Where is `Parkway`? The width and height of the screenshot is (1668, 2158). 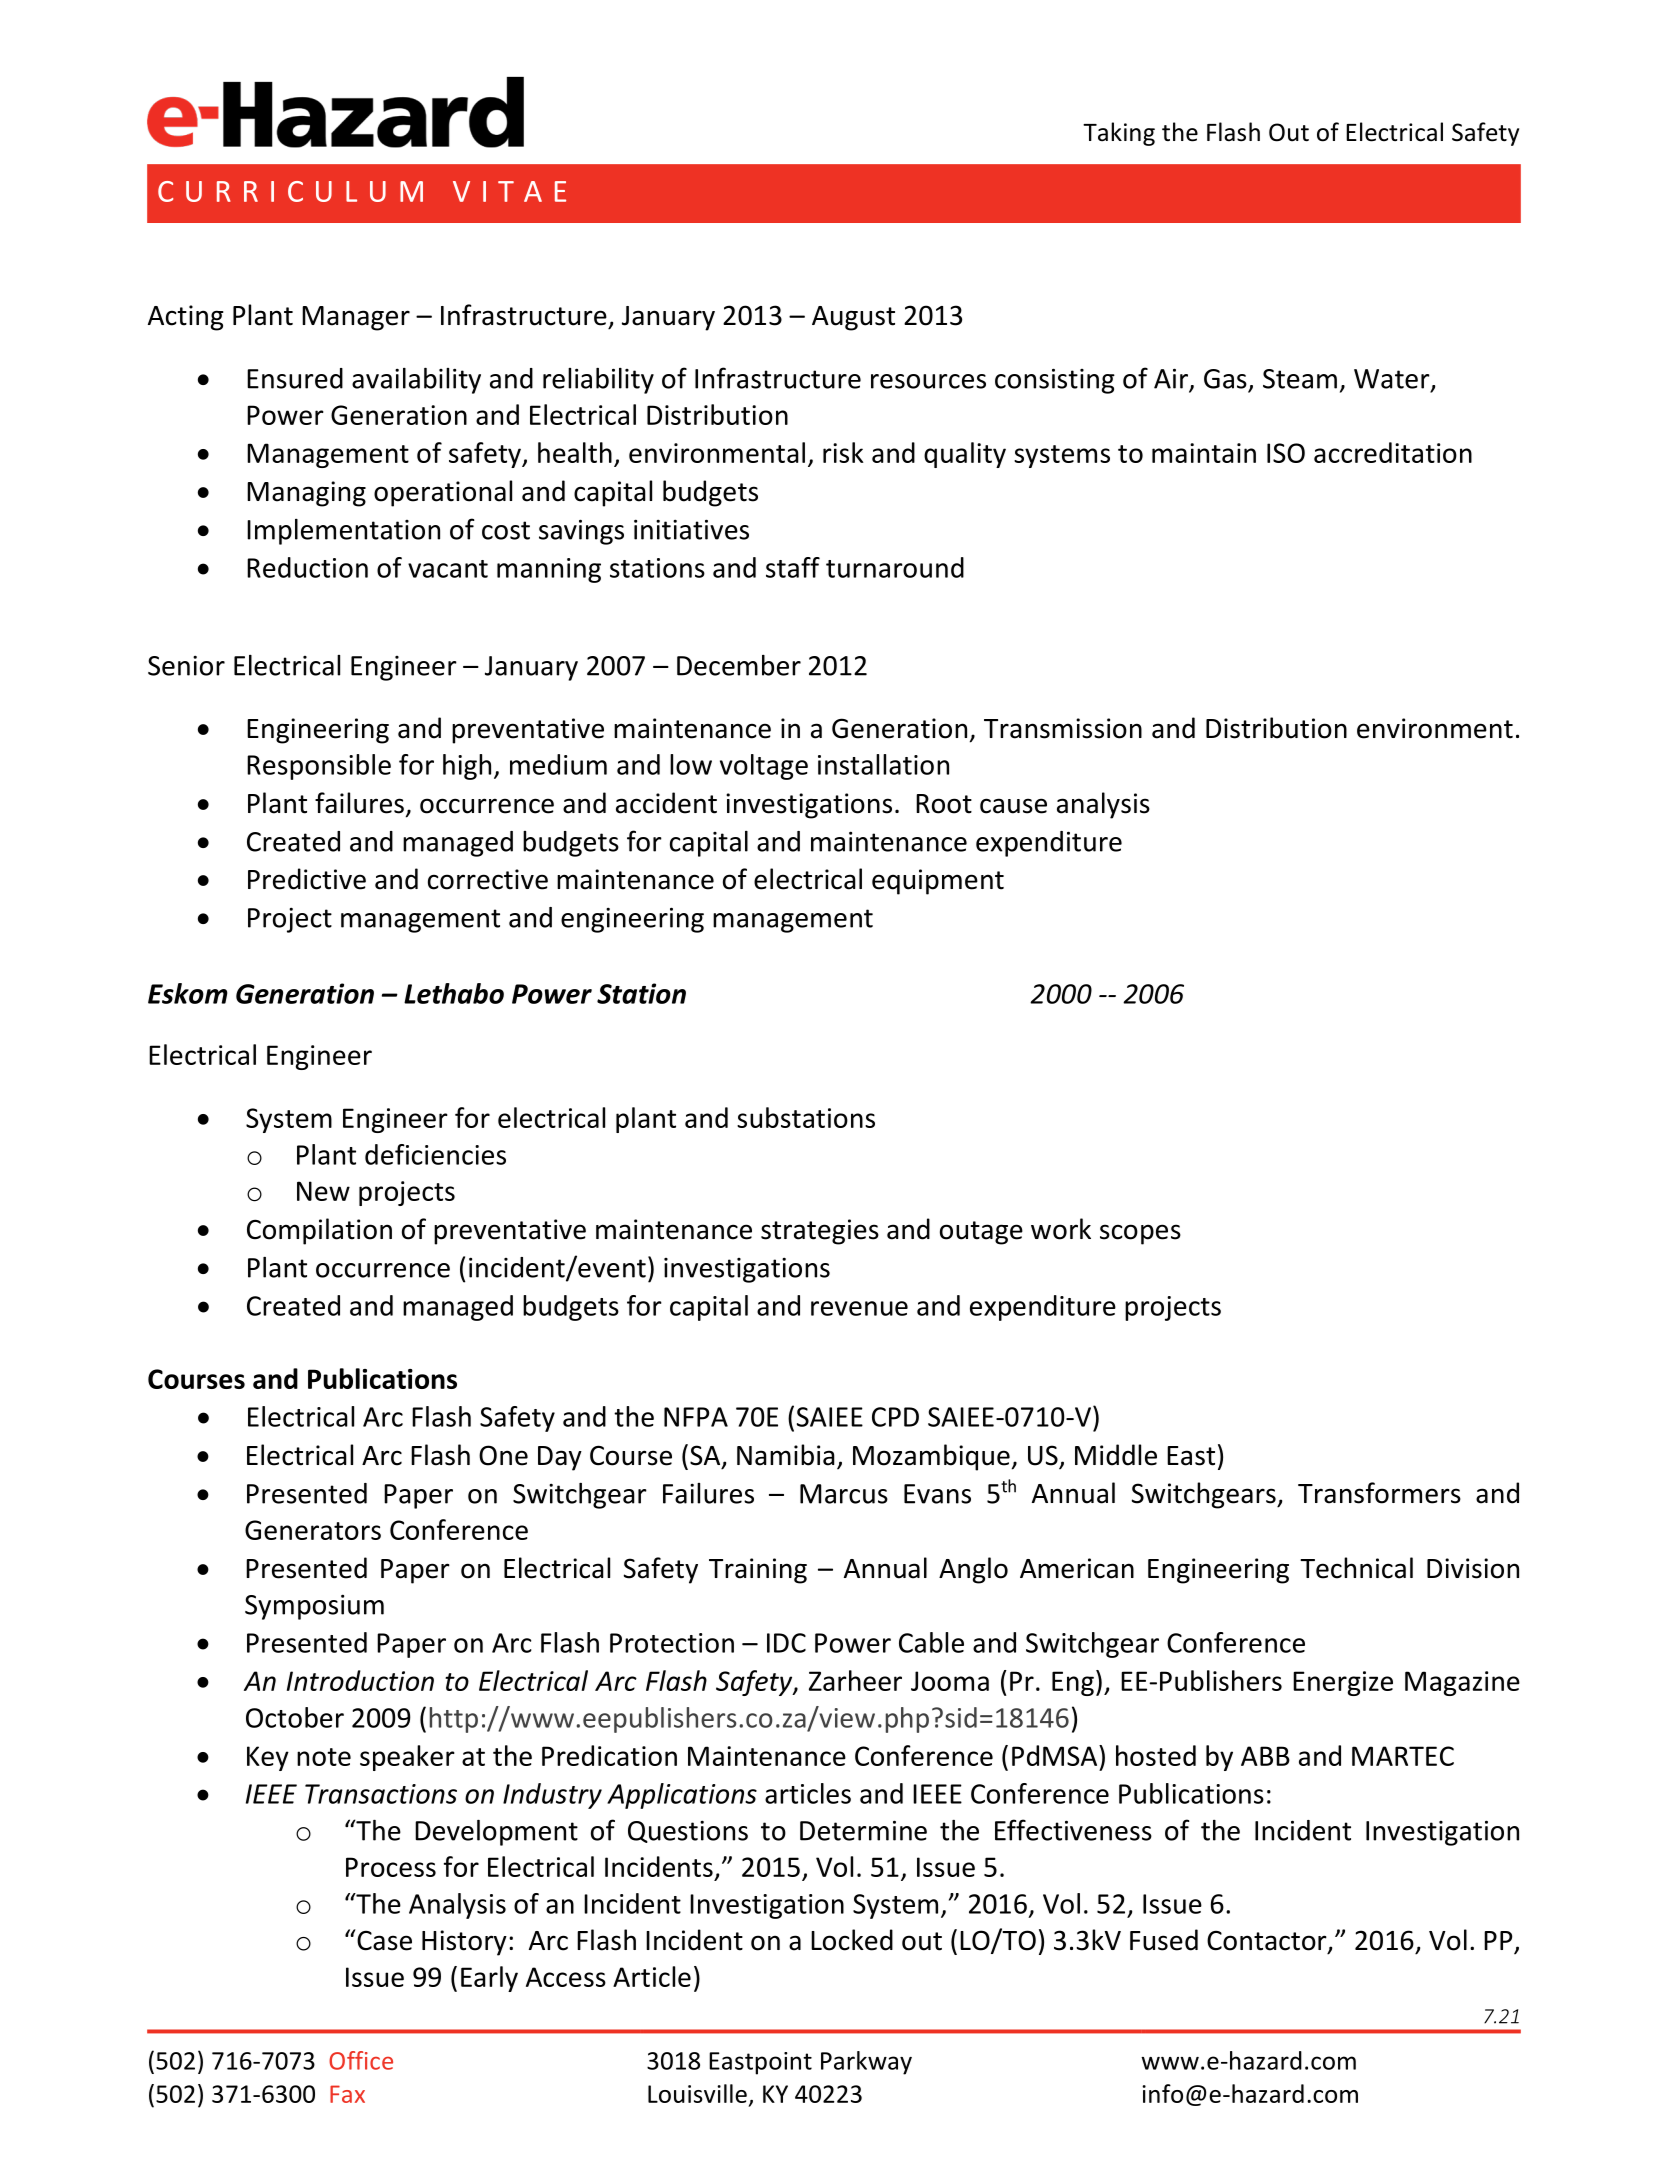 Parkway is located at coordinates (866, 2063).
